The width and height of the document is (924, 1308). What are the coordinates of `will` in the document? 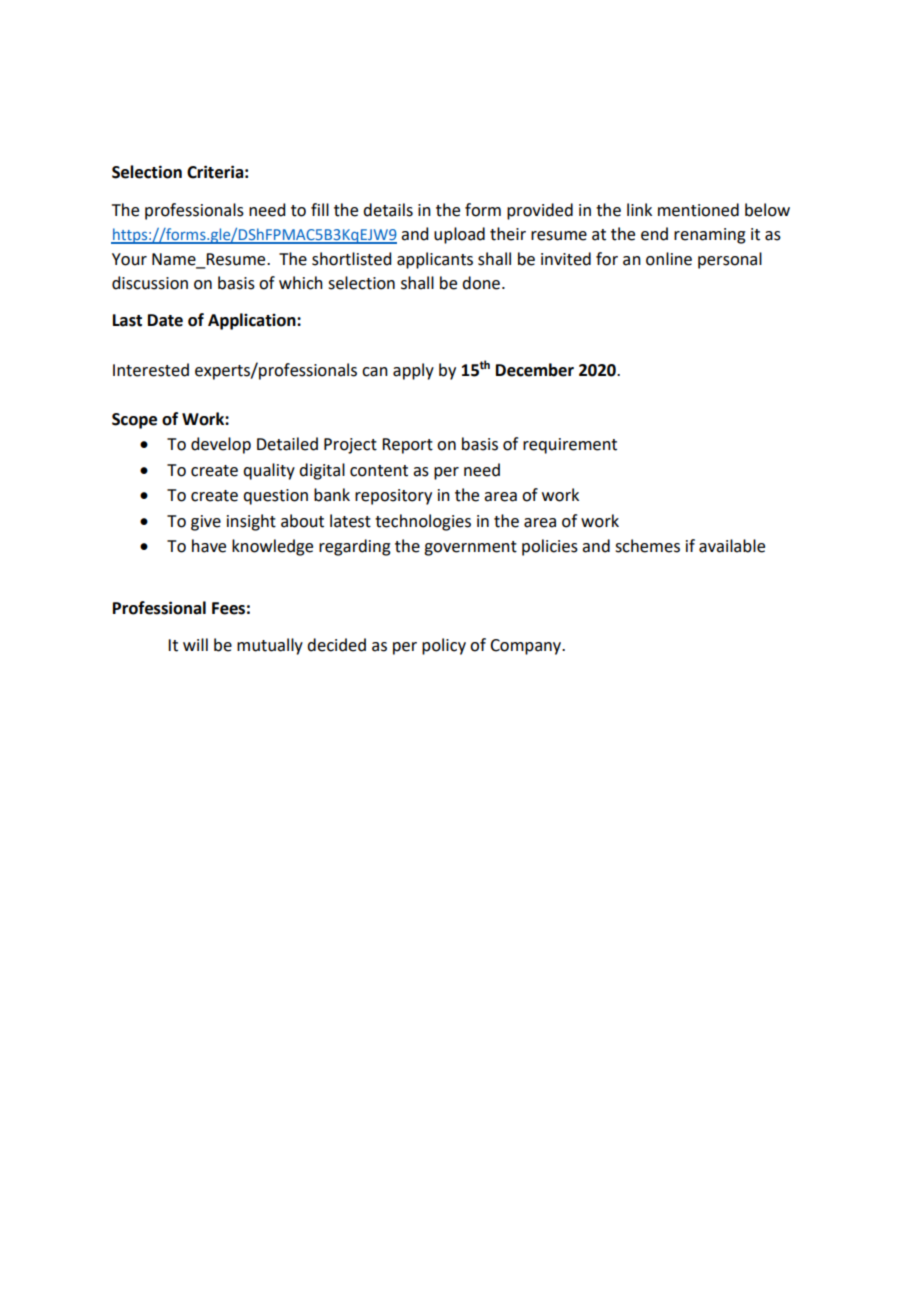 It's located at (195, 644).
